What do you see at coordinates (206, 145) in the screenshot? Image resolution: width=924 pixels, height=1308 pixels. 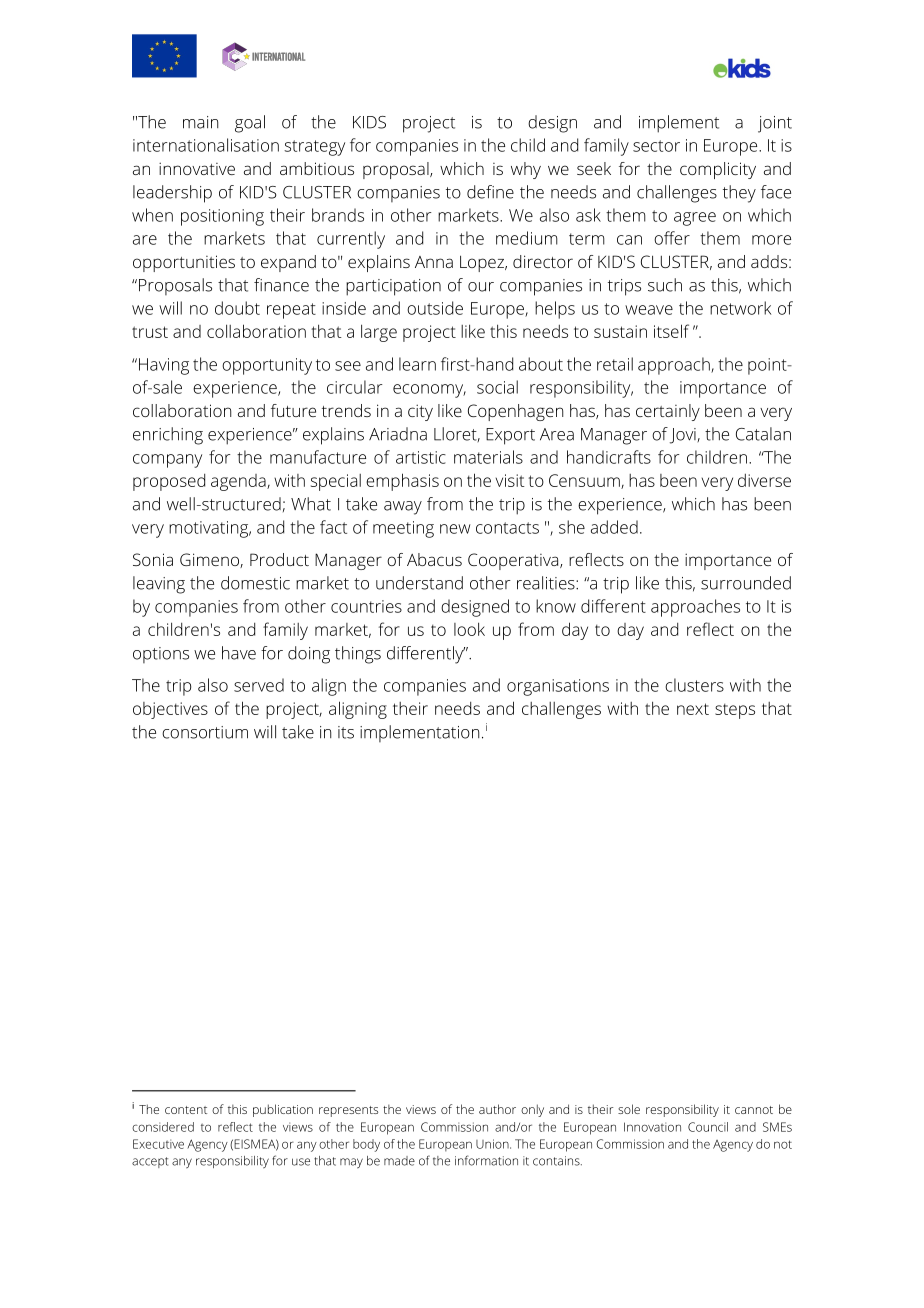 I see `internationalisation` at bounding box center [206, 145].
